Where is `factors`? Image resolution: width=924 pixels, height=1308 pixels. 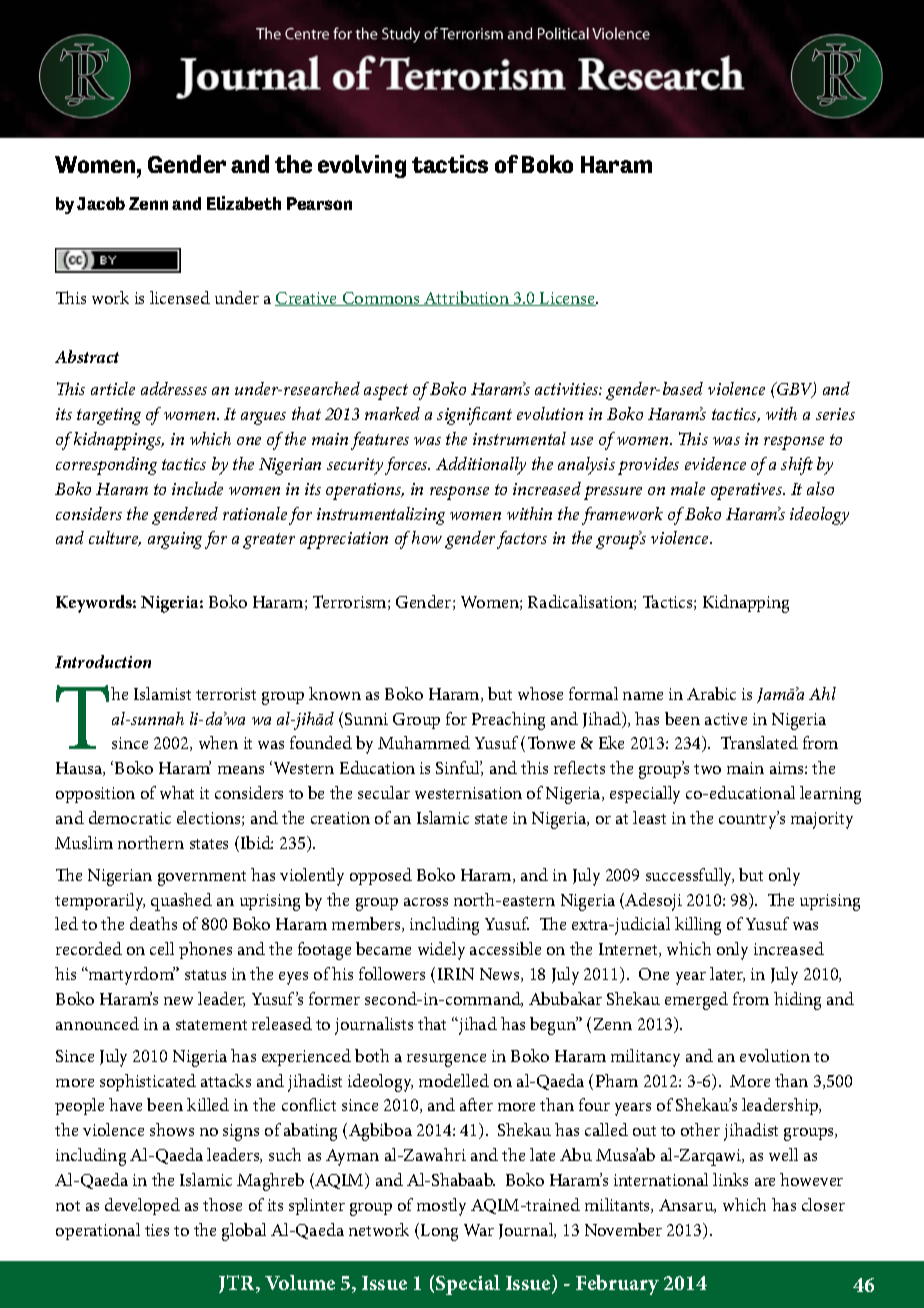
factors is located at coordinates (522, 540).
